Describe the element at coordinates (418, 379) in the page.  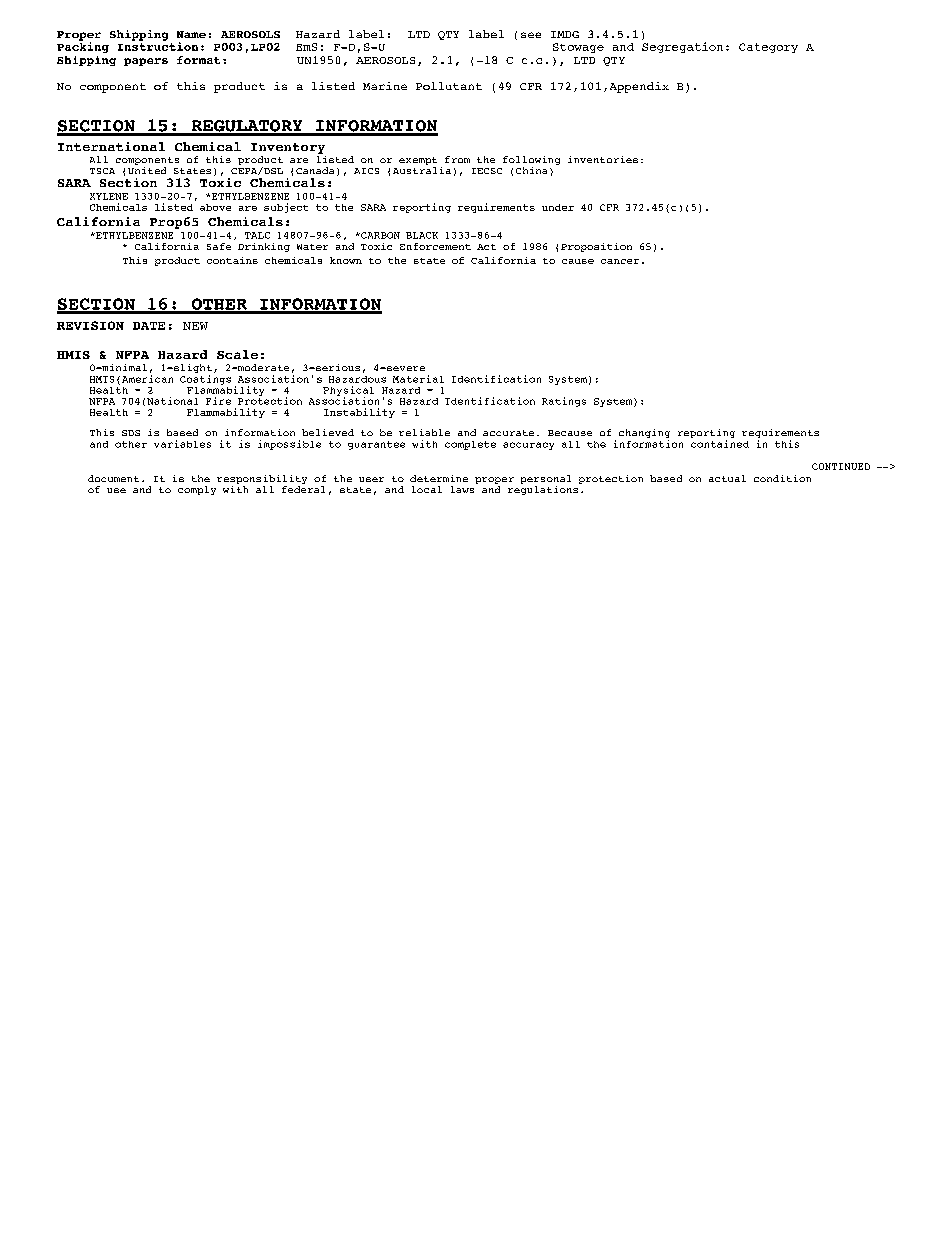
I see `Material` at that location.
